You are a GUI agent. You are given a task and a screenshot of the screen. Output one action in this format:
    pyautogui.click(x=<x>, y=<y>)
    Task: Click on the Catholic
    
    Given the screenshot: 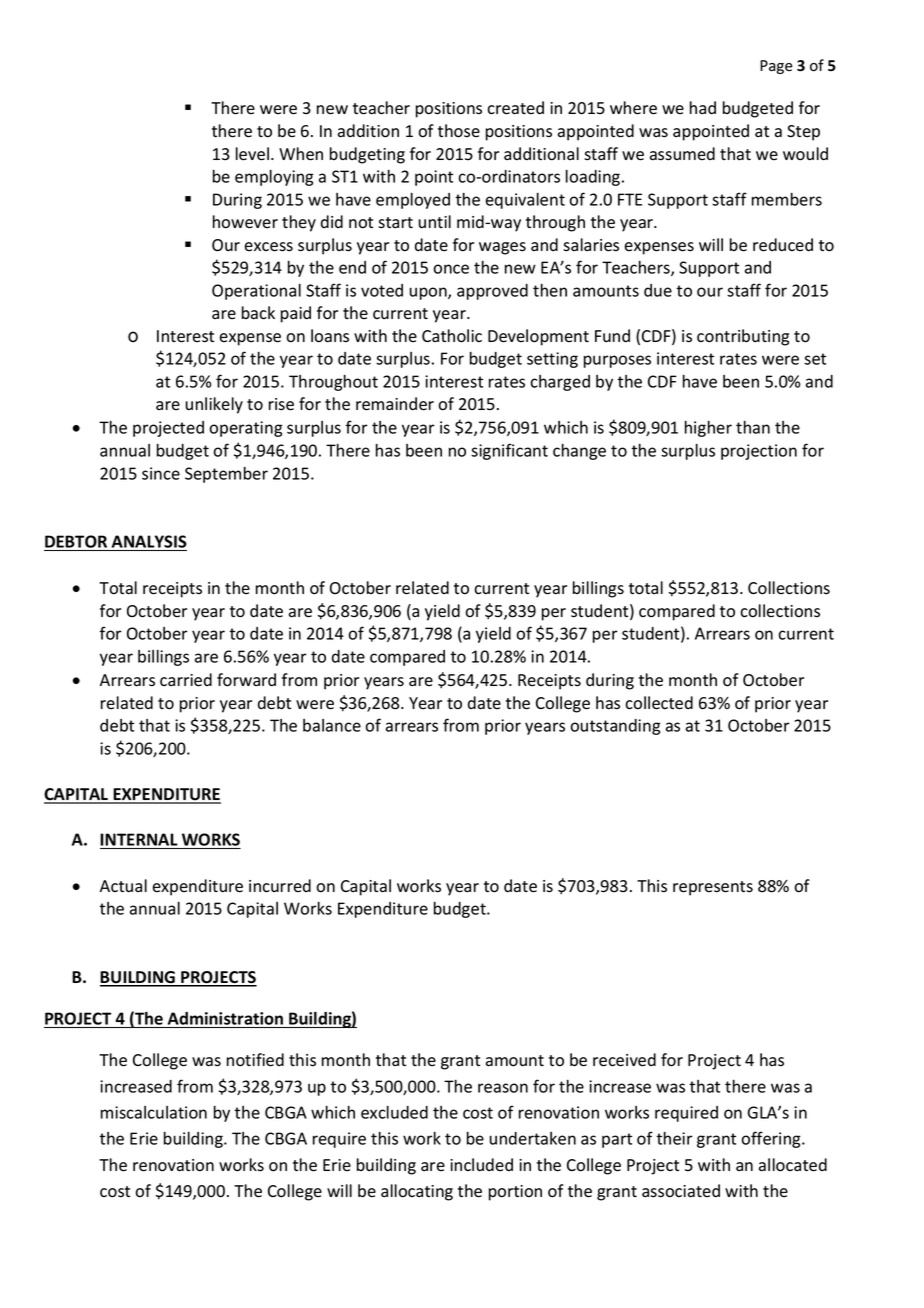 What is the action you would take?
    pyautogui.click(x=452, y=336)
